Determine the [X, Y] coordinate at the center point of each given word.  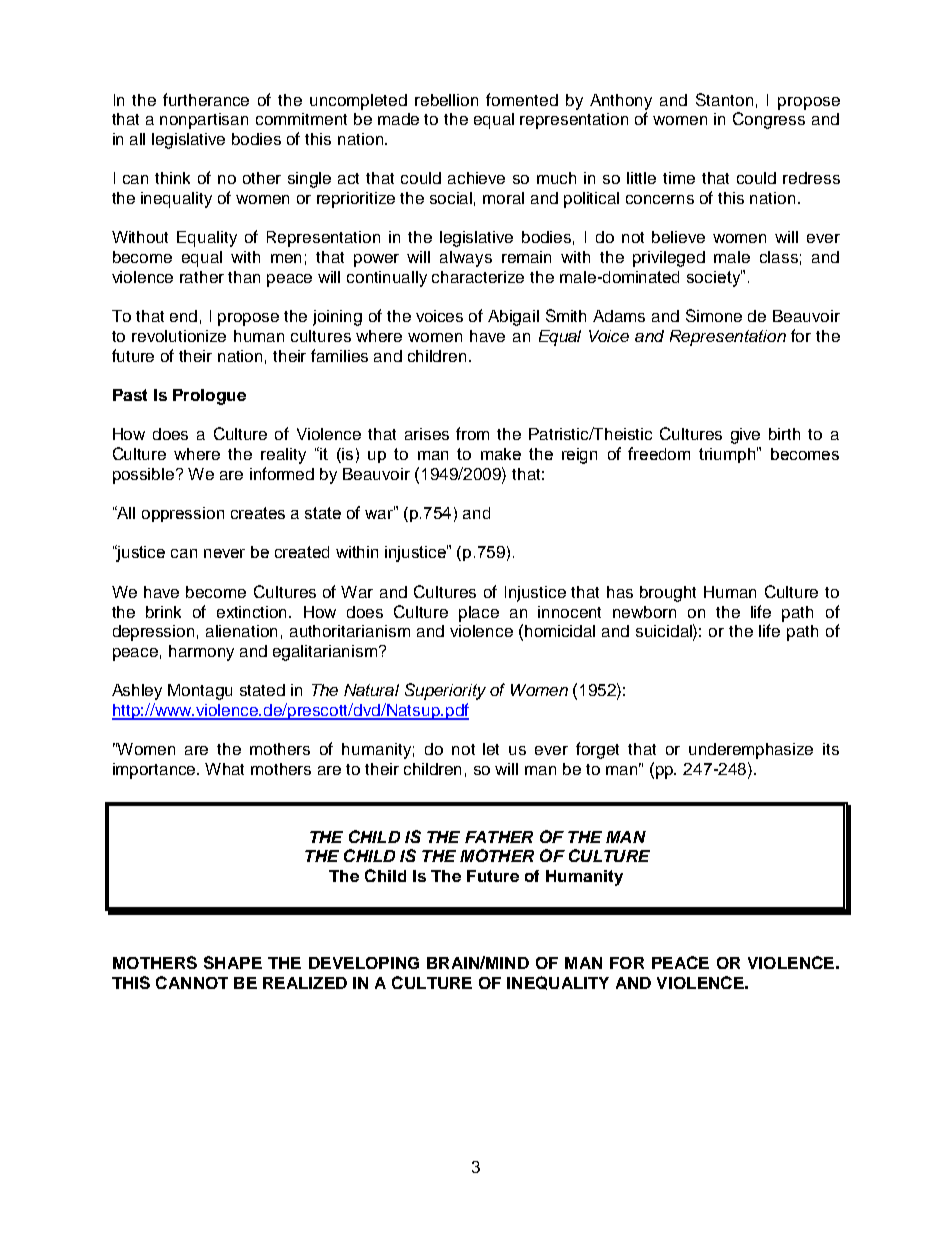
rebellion [446, 100]
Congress [769, 120]
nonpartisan [204, 121]
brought [668, 594]
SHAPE [233, 962]
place [479, 614]
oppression [183, 514]
